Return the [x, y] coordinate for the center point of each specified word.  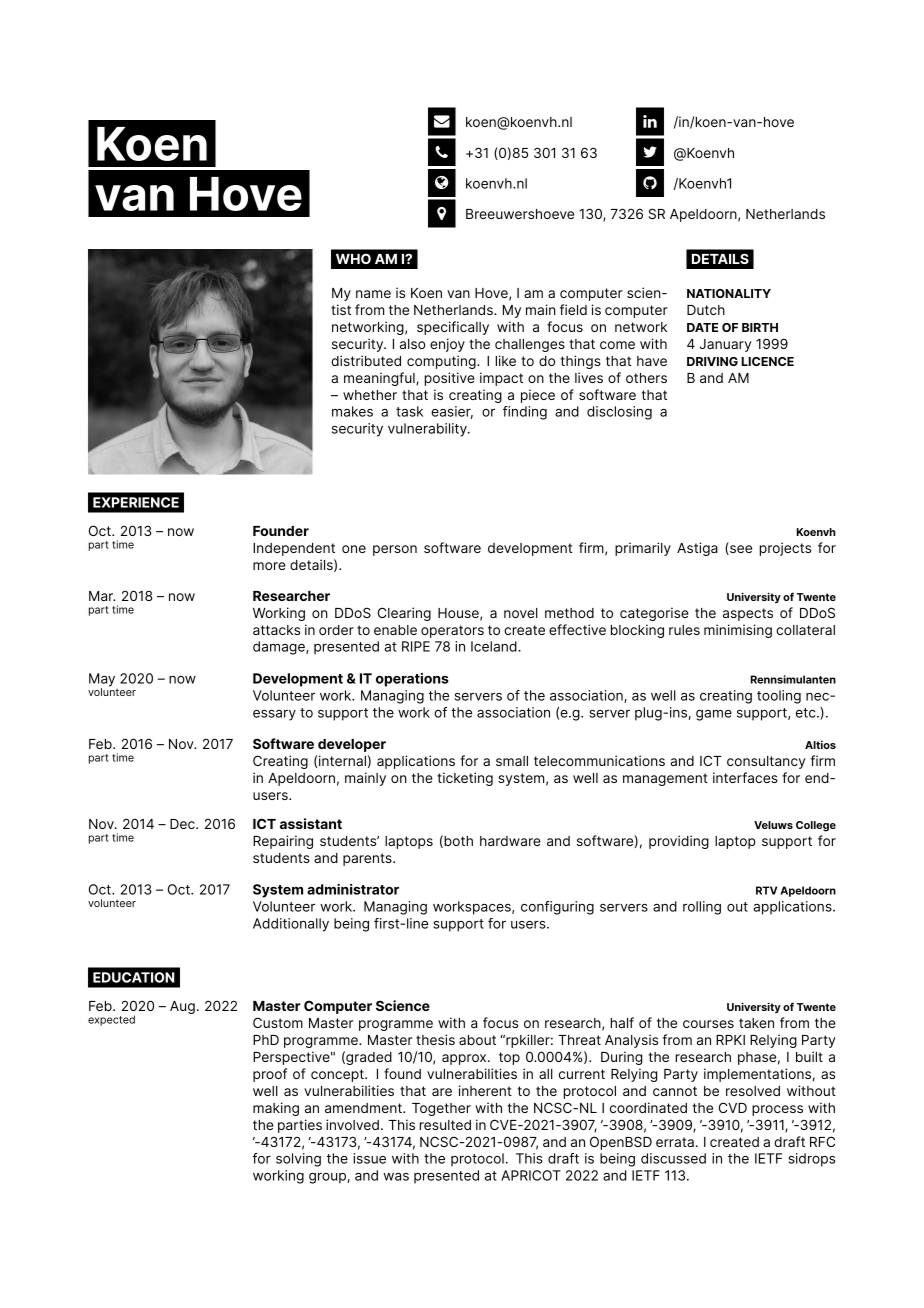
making [276, 1109]
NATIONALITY [729, 293]
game [714, 715]
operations [412, 680]
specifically [453, 328]
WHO [353, 258]
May [102, 681]
